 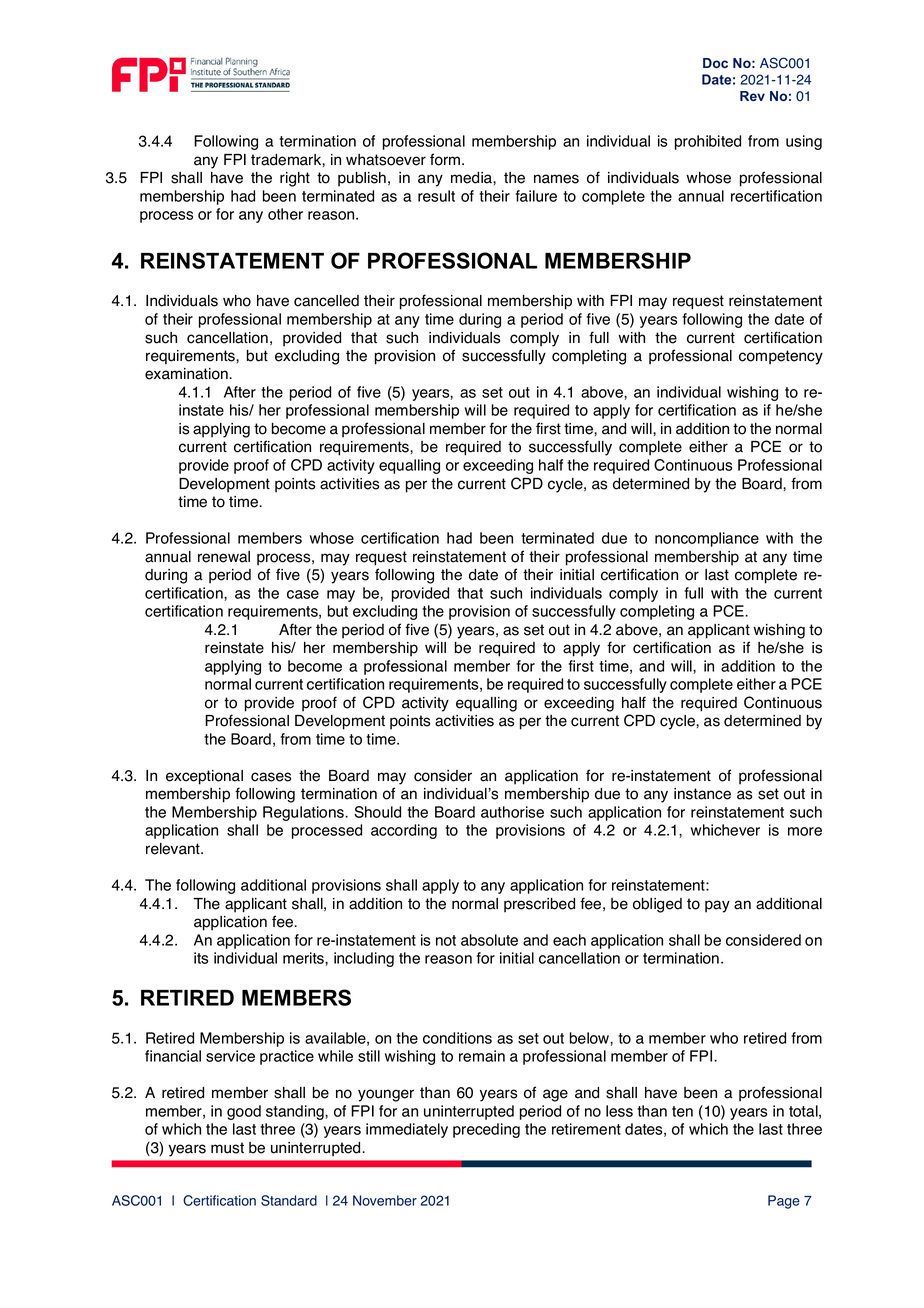 What do you see at coordinates (446, 159) in the screenshot?
I see `form` at bounding box center [446, 159].
